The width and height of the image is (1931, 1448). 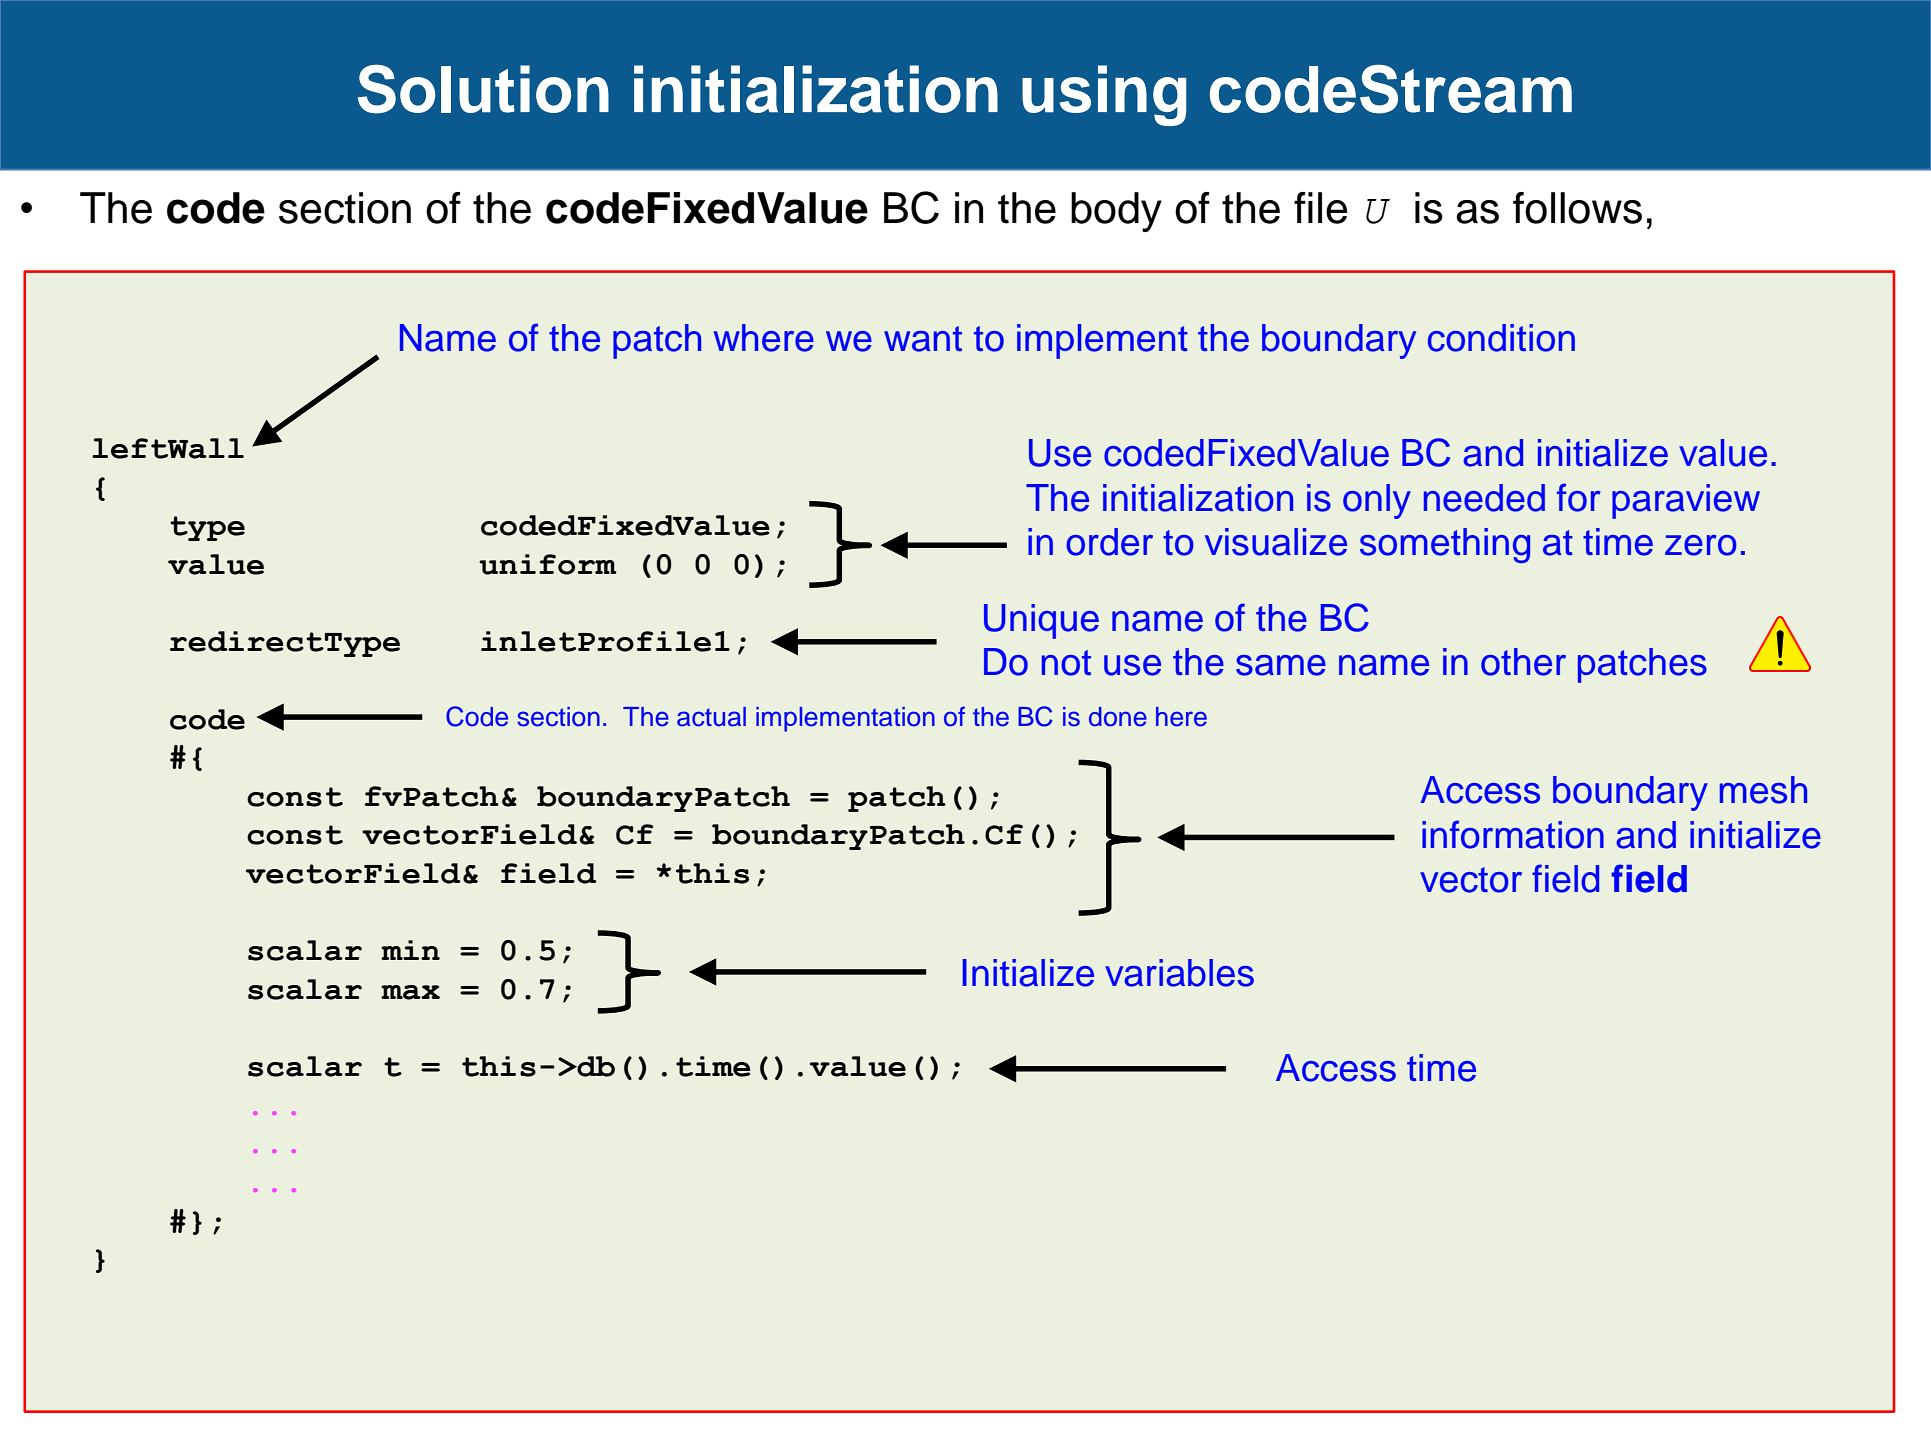 I want to click on using, so click(x=1104, y=95).
